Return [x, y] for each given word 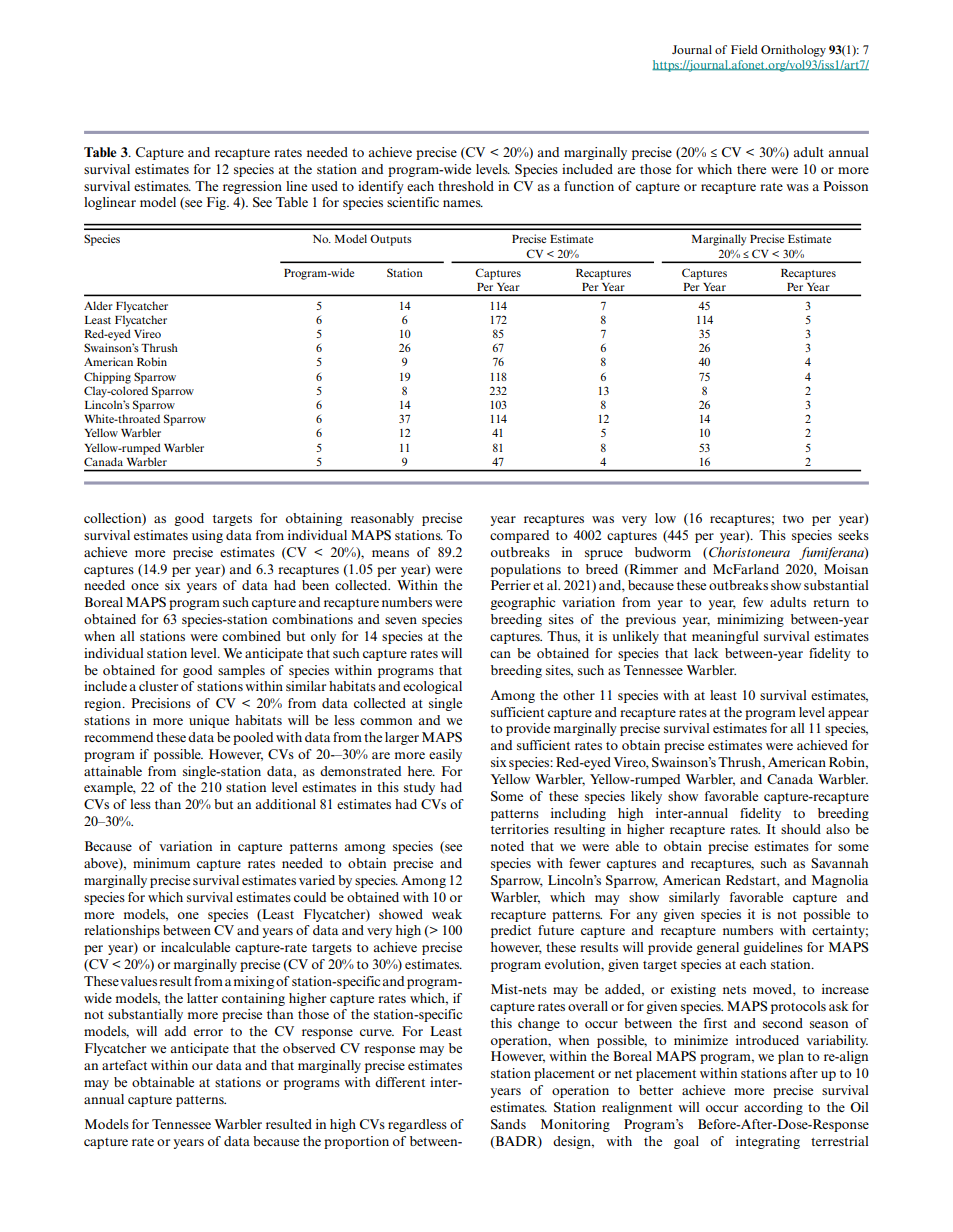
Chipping [107, 378]
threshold [466, 186]
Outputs [391, 240]
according [773, 1108]
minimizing [750, 620]
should [801, 829]
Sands [508, 1124]
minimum [161, 863]
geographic [522, 603]
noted [507, 846]
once [145, 586]
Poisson [845, 186]
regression [252, 187]
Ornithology [793, 51]
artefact [124, 1065]
